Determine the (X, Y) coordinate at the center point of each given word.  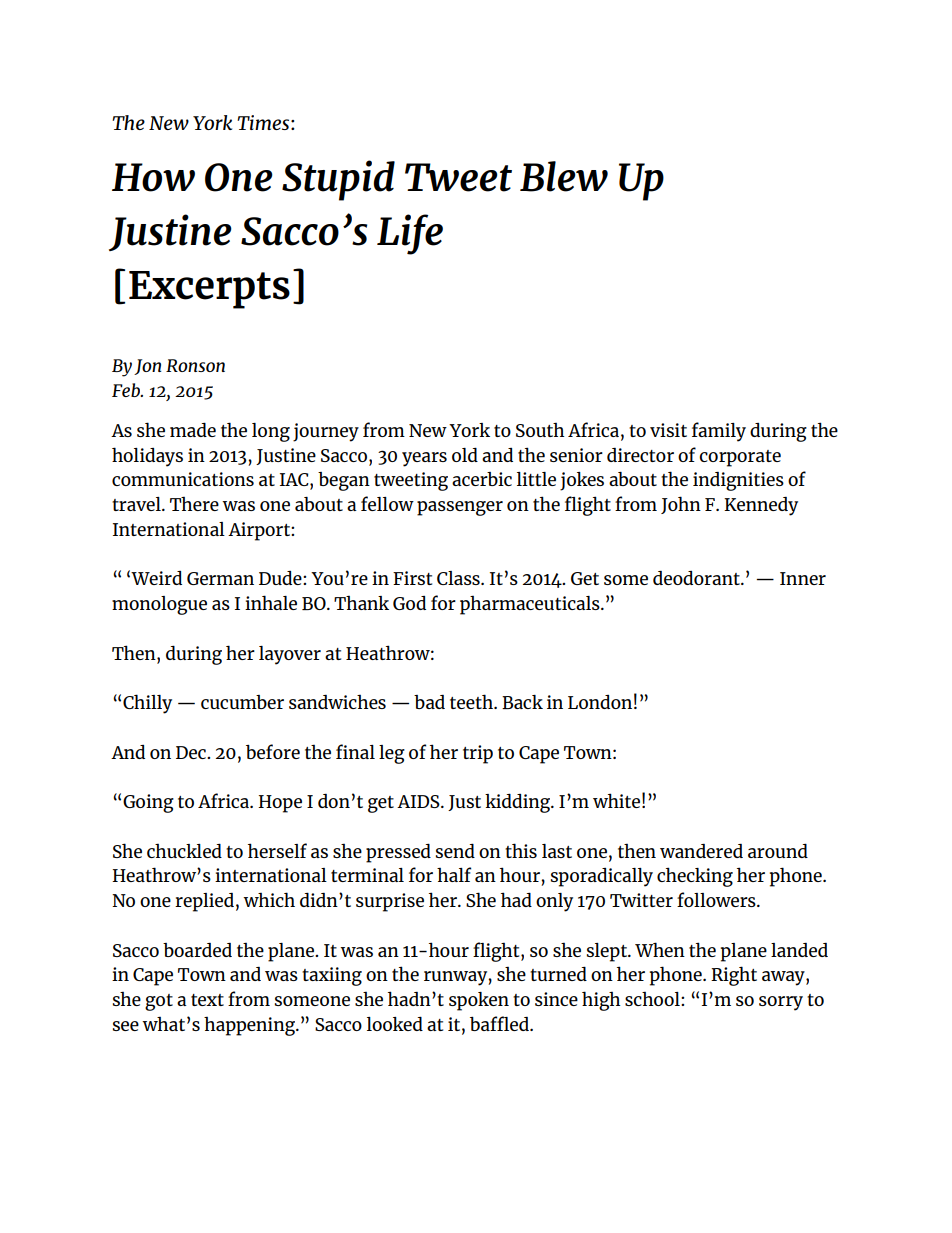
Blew (564, 176)
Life (410, 234)
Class (459, 578)
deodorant (697, 578)
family (719, 432)
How (153, 177)
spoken (479, 1001)
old (465, 454)
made (193, 429)
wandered (701, 851)
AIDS (419, 801)
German (220, 578)
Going (148, 803)
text (207, 1000)
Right (734, 976)
